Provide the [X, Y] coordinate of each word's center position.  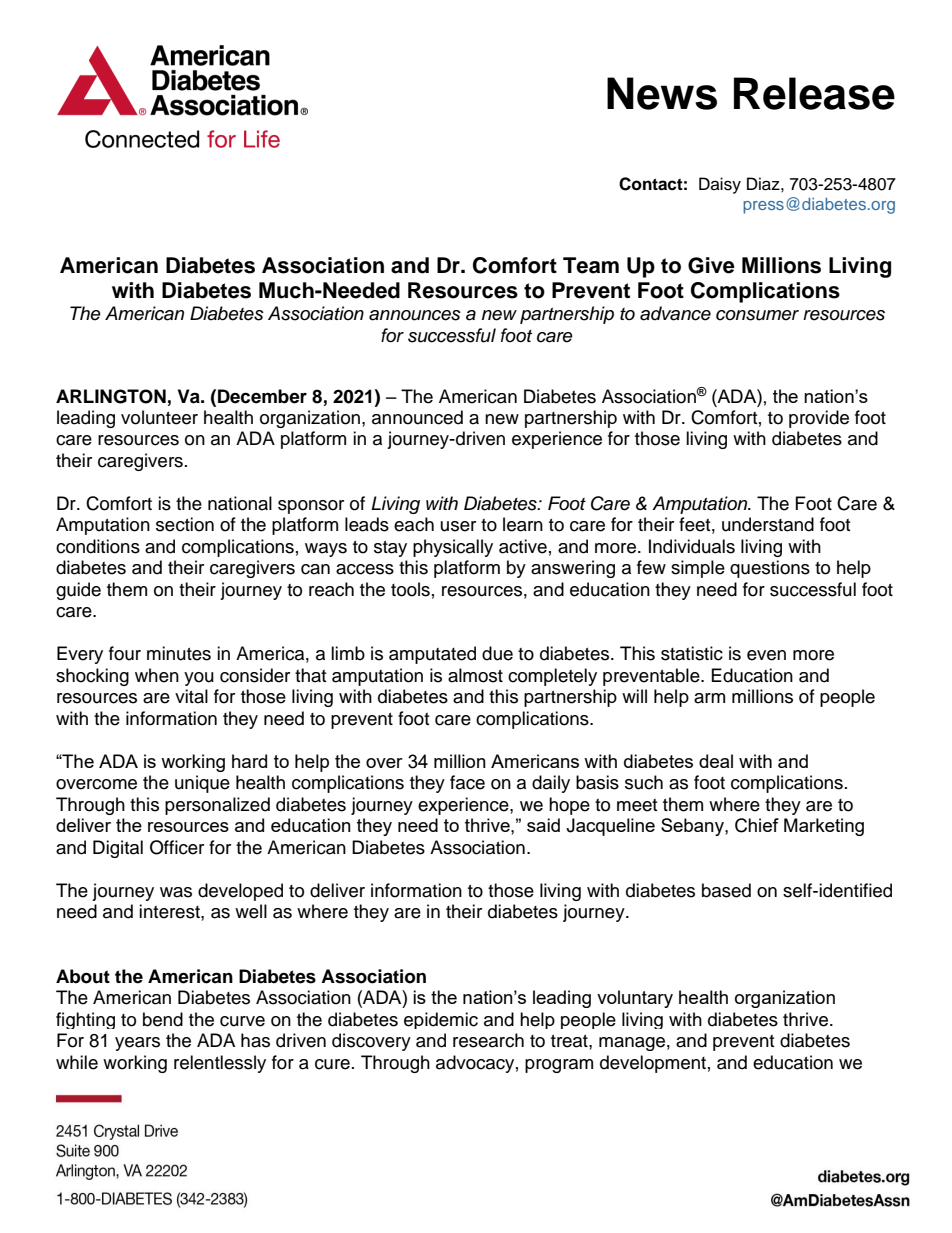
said [543, 825]
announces [415, 315]
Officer [177, 847]
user [458, 526]
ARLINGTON [111, 396]
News [662, 93]
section [185, 524]
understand [768, 524]
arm [709, 698]
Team [591, 265]
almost [475, 675]
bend [163, 1019]
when [157, 675]
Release [814, 93]
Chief [757, 825]
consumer [757, 315]
